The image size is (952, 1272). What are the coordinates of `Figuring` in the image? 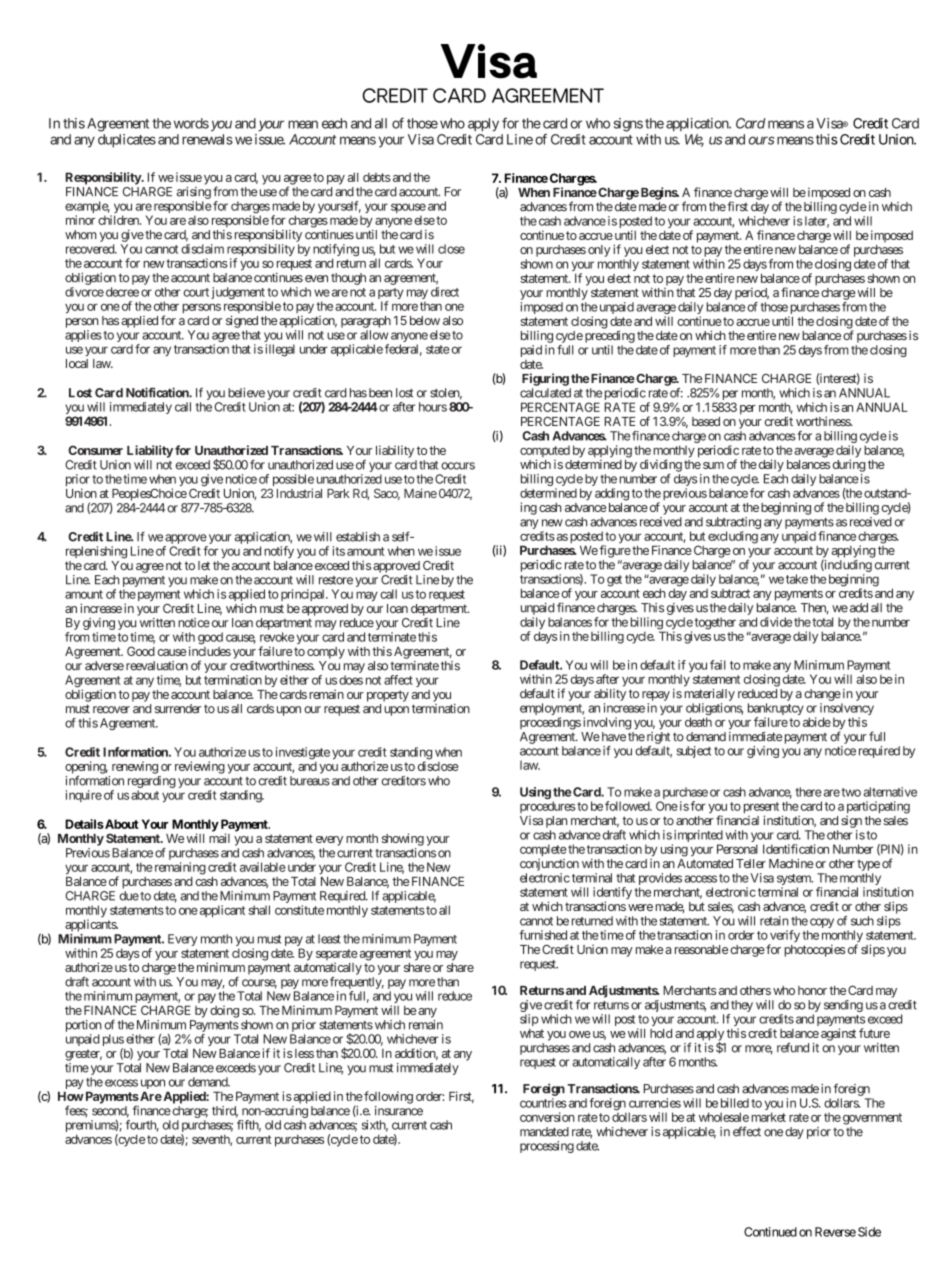 It's located at (545, 379).
